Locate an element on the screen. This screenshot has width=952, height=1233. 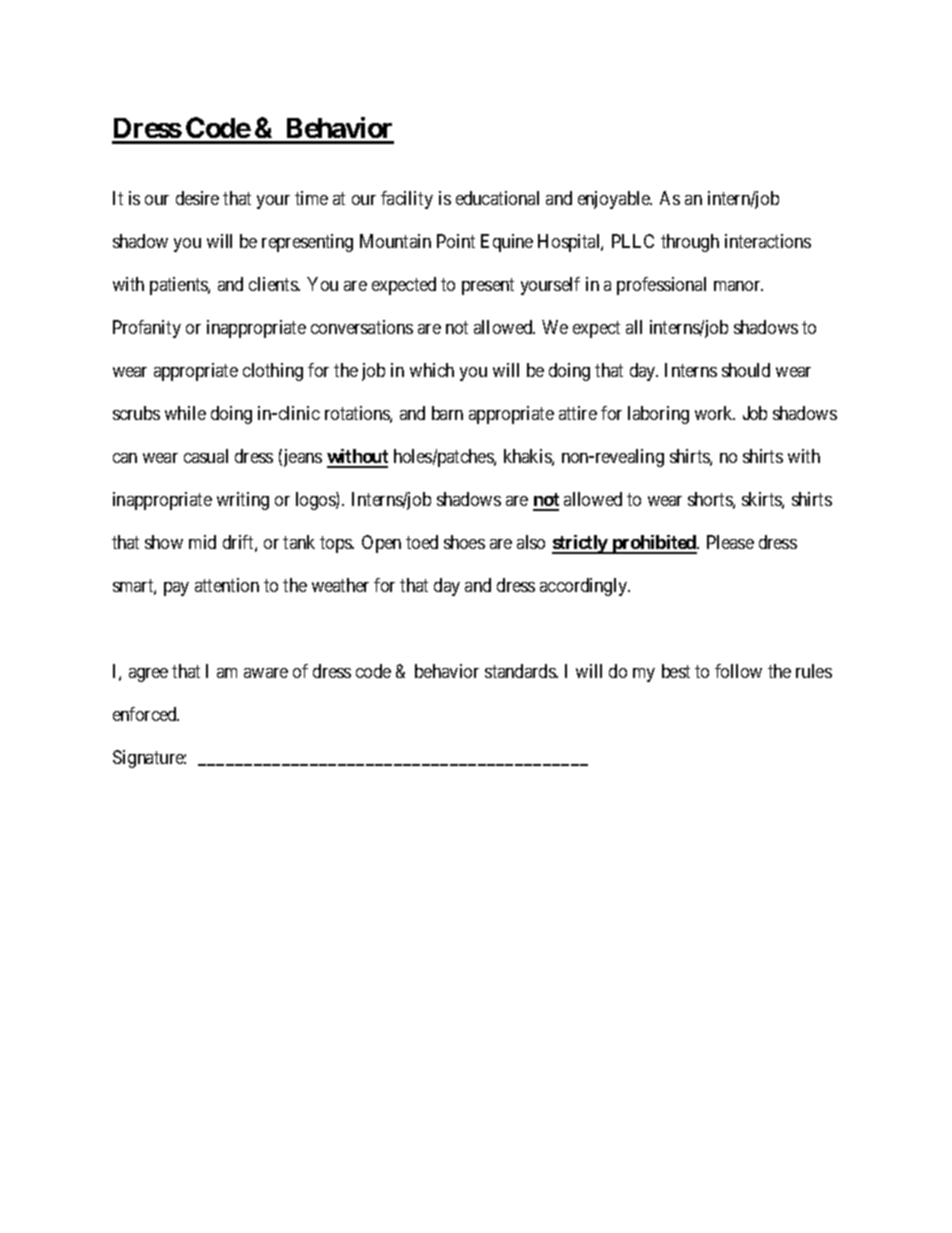
Please is located at coordinates (730, 542).
